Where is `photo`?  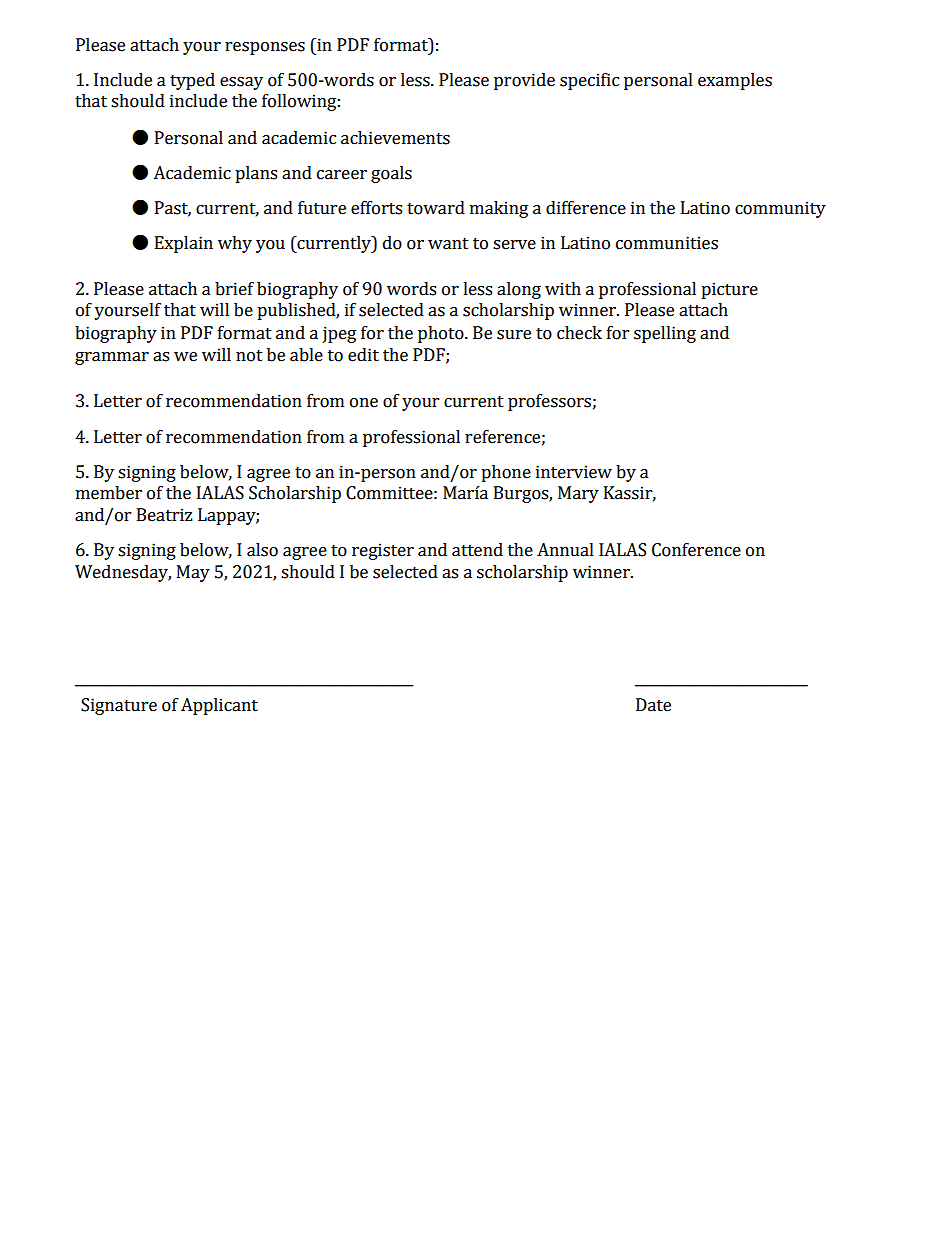
photo is located at coordinates (442, 334).
